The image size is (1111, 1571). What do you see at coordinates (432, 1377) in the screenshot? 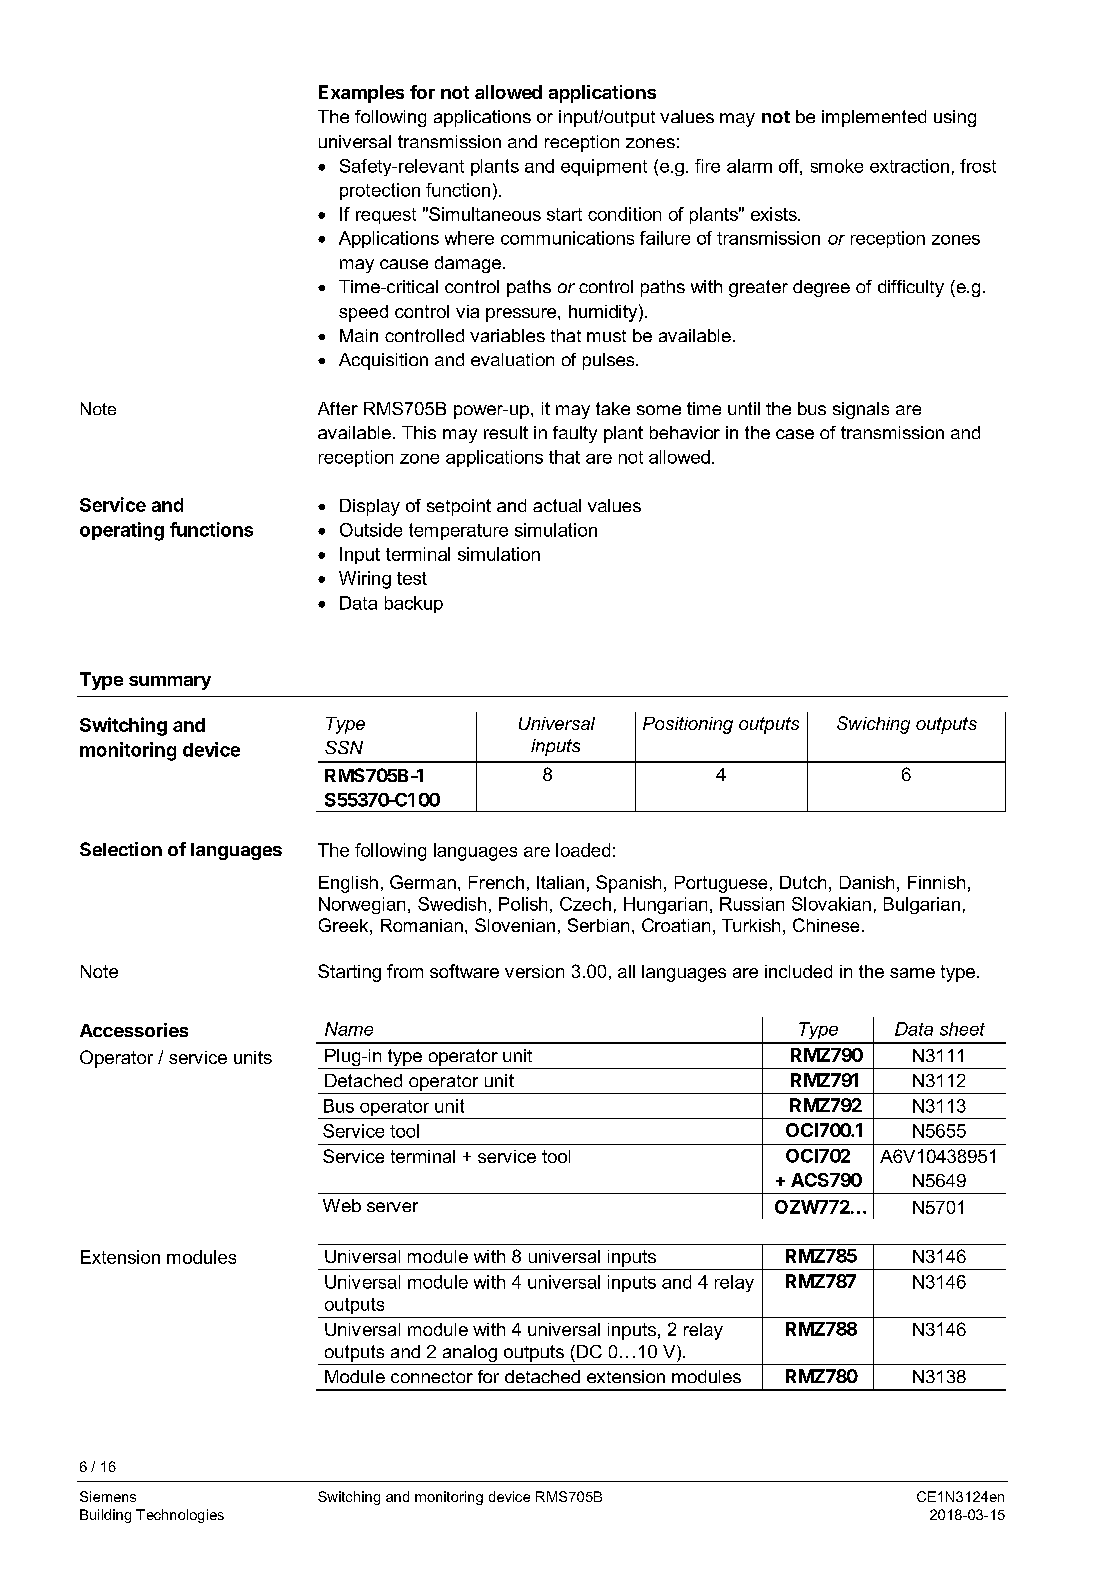
I see `connector` at bounding box center [432, 1377].
